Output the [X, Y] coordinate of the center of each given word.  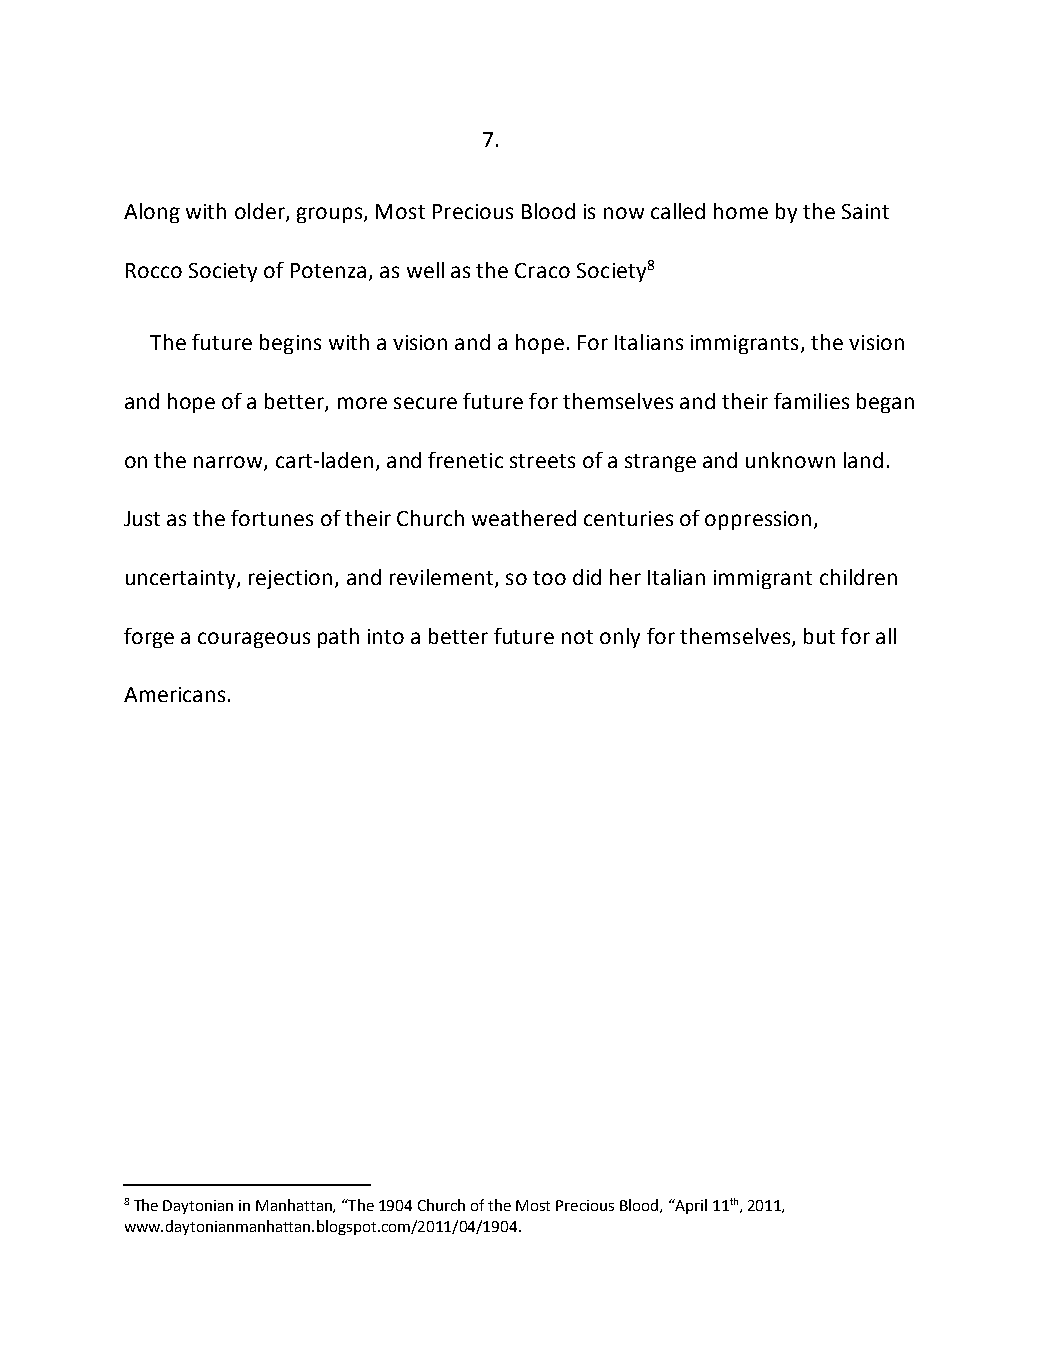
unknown [790, 460]
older [261, 212]
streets [542, 461]
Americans [174, 694]
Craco [542, 270]
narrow [229, 463]
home [741, 211]
